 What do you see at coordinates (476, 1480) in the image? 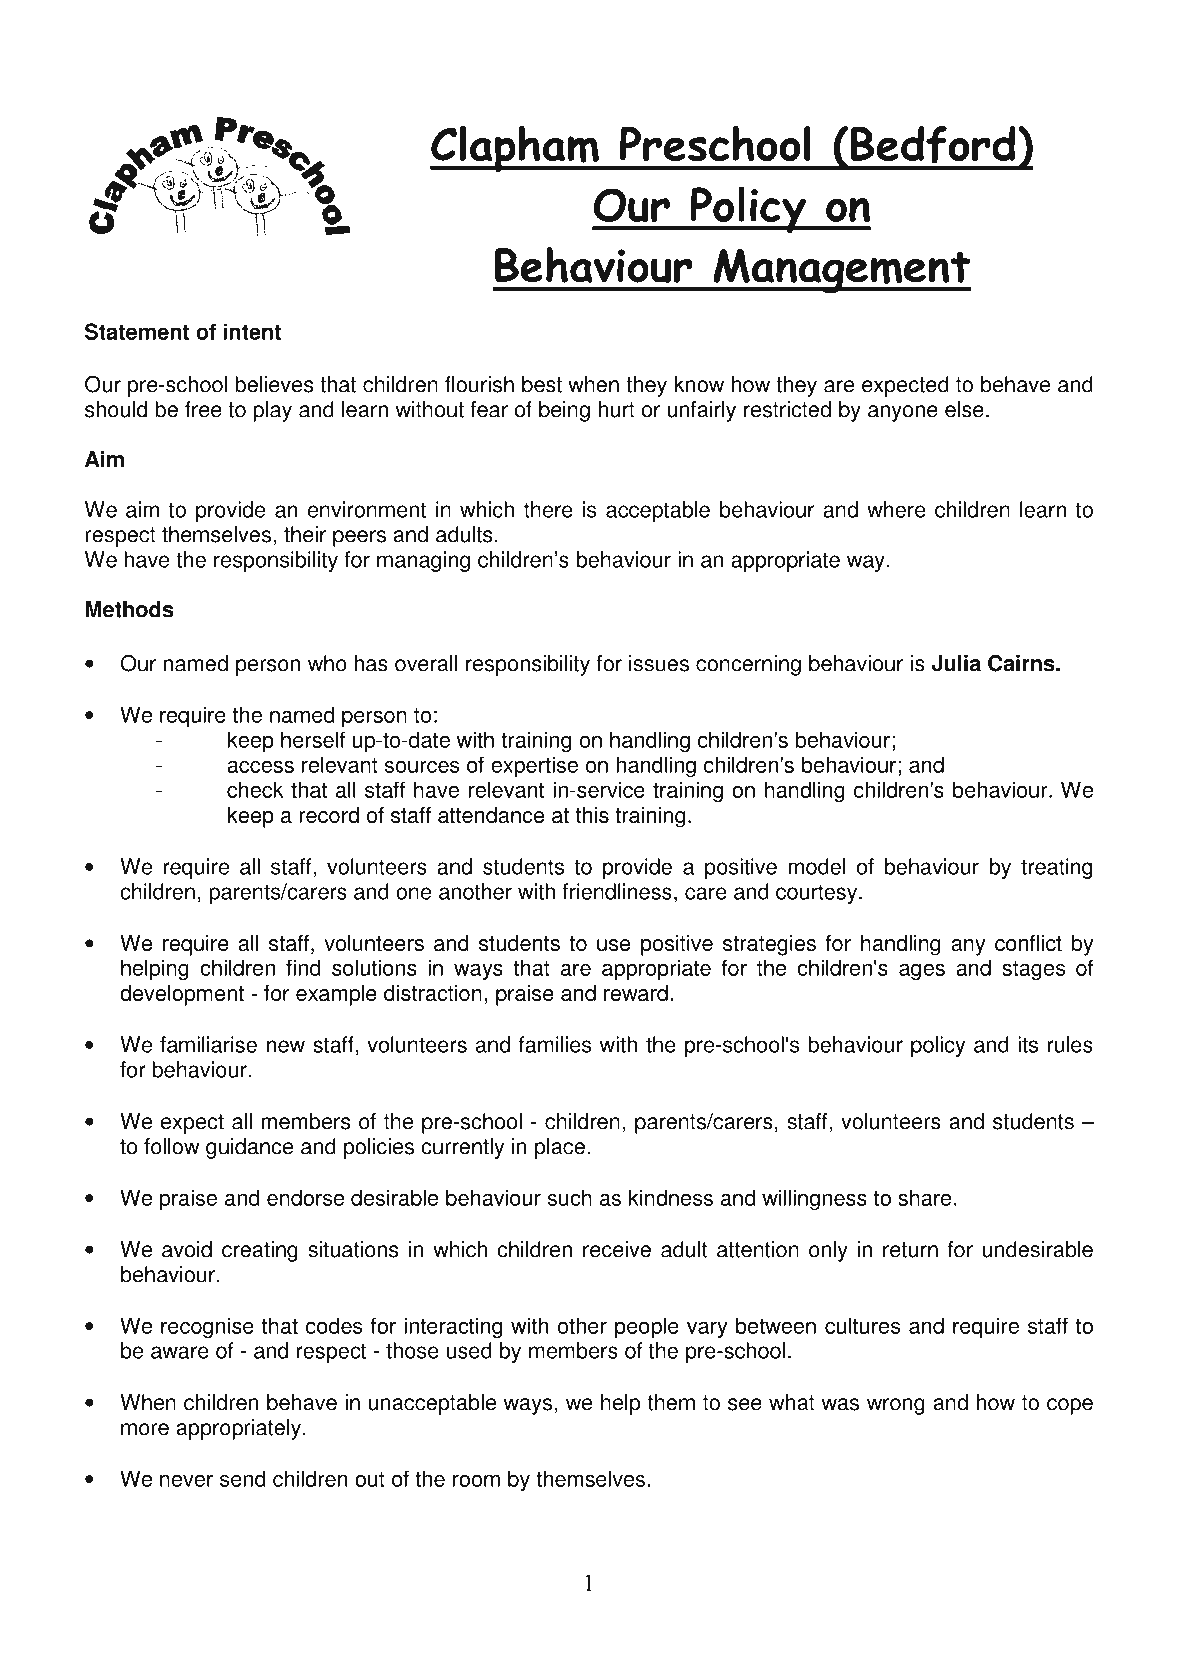
I see `room` at bounding box center [476, 1480].
